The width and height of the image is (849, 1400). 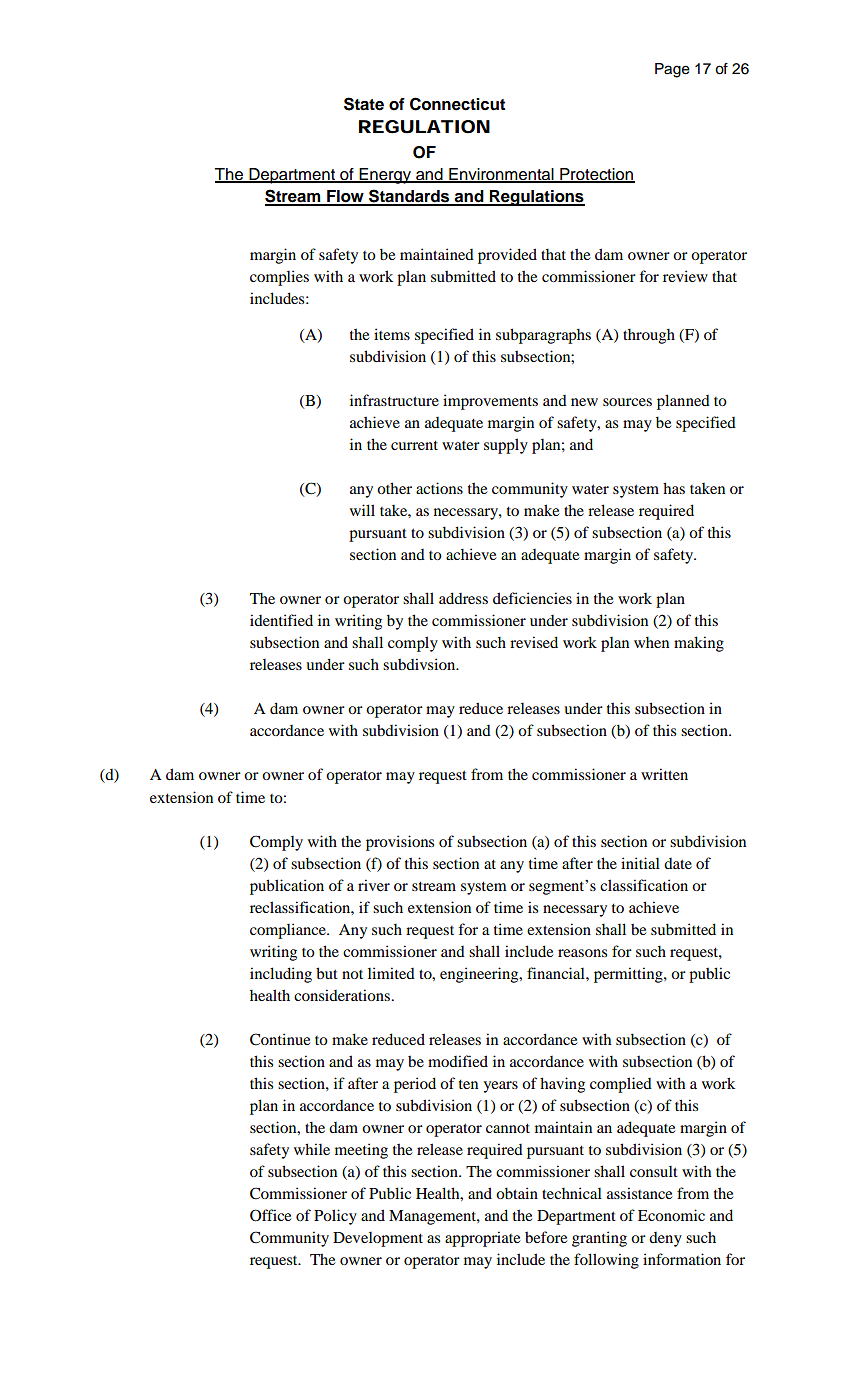 What do you see at coordinates (457, 104) in the image?
I see `Connecticut` at bounding box center [457, 104].
